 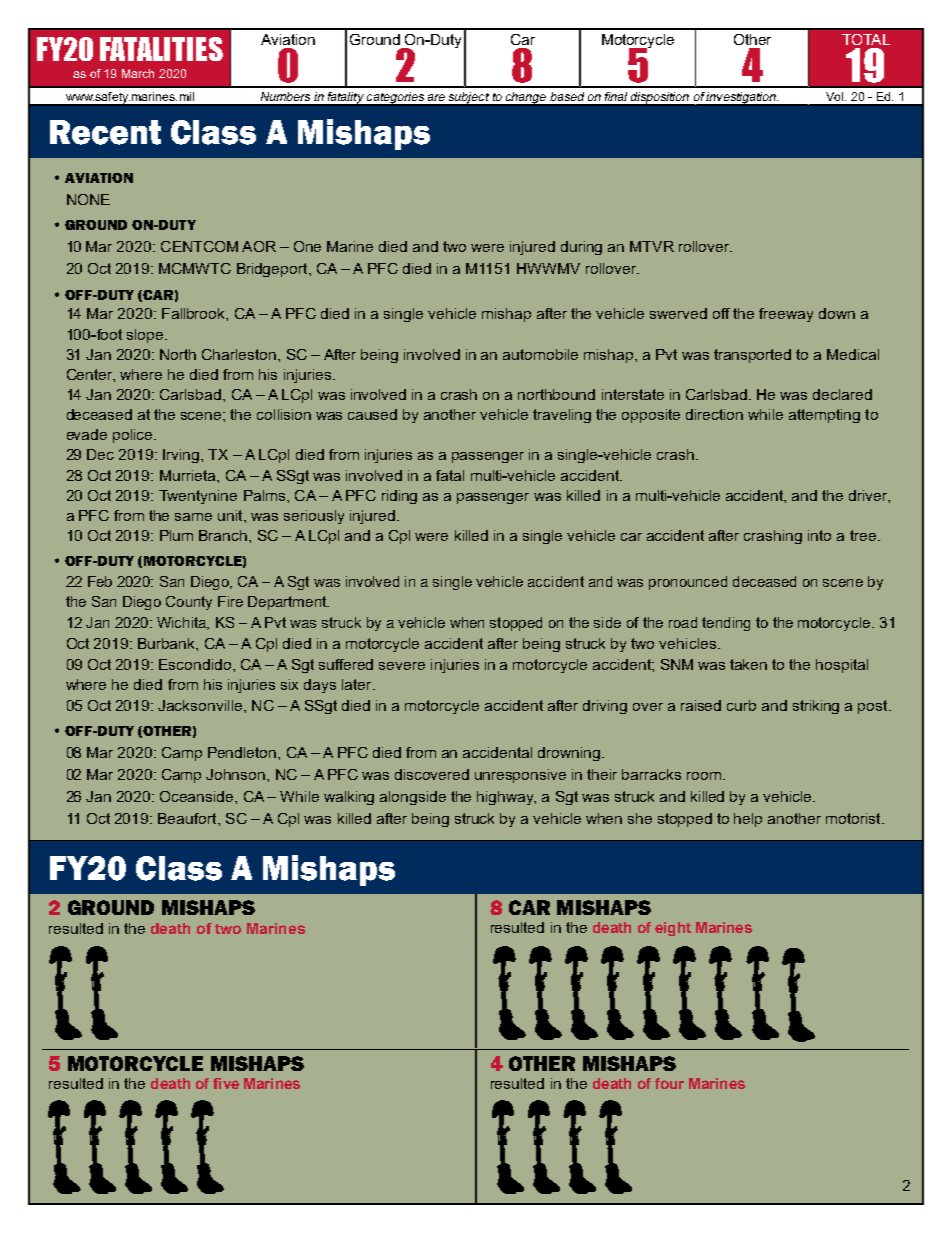 I want to click on during, so click(x=581, y=248).
